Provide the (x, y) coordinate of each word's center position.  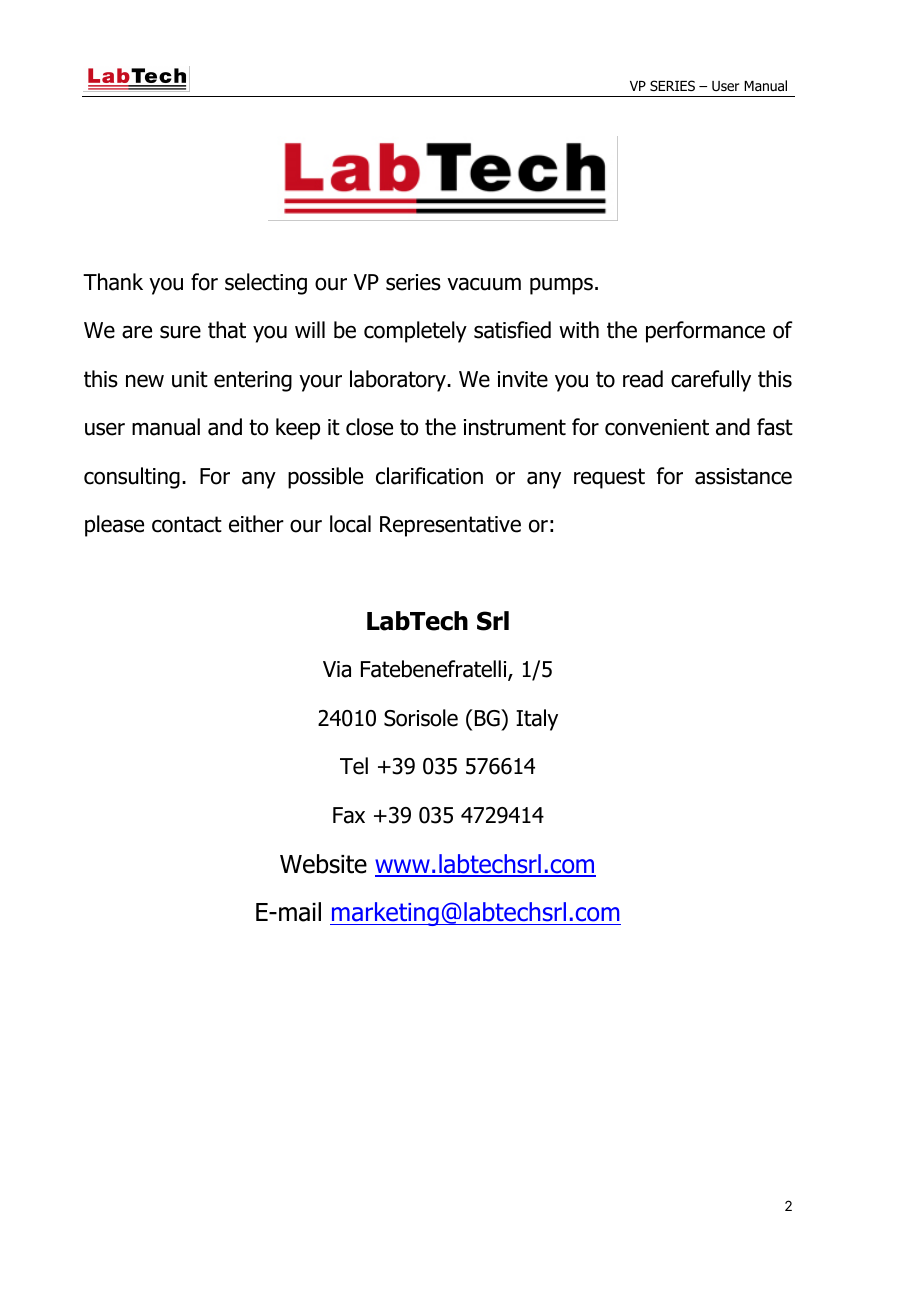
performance (705, 332)
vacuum (484, 284)
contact (187, 524)
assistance (743, 476)
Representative (450, 526)
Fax (349, 815)
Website (323, 864)
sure (180, 332)
